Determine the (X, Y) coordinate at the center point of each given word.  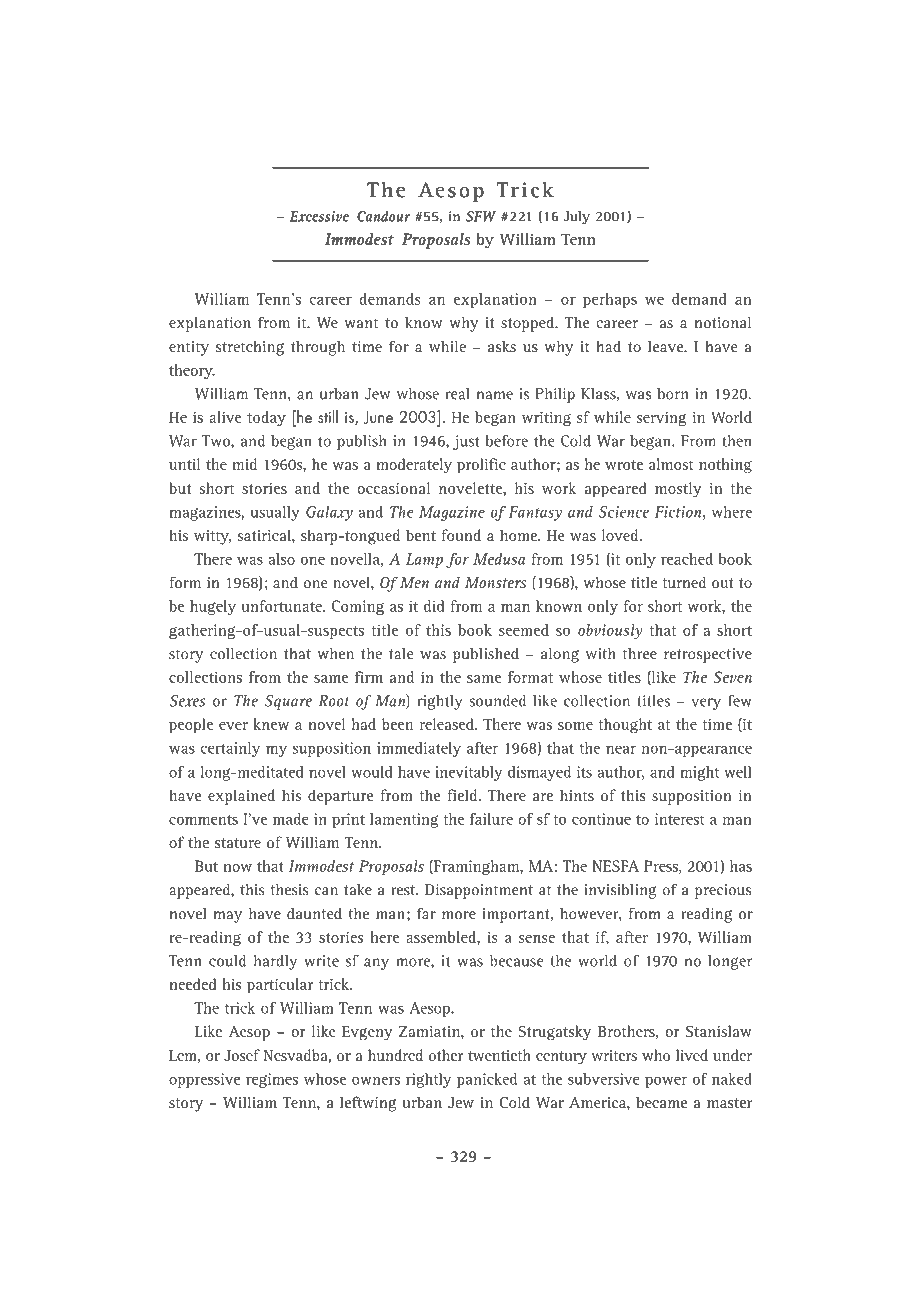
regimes (272, 1080)
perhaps (610, 300)
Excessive (319, 216)
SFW (481, 216)
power (666, 1082)
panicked (487, 1080)
